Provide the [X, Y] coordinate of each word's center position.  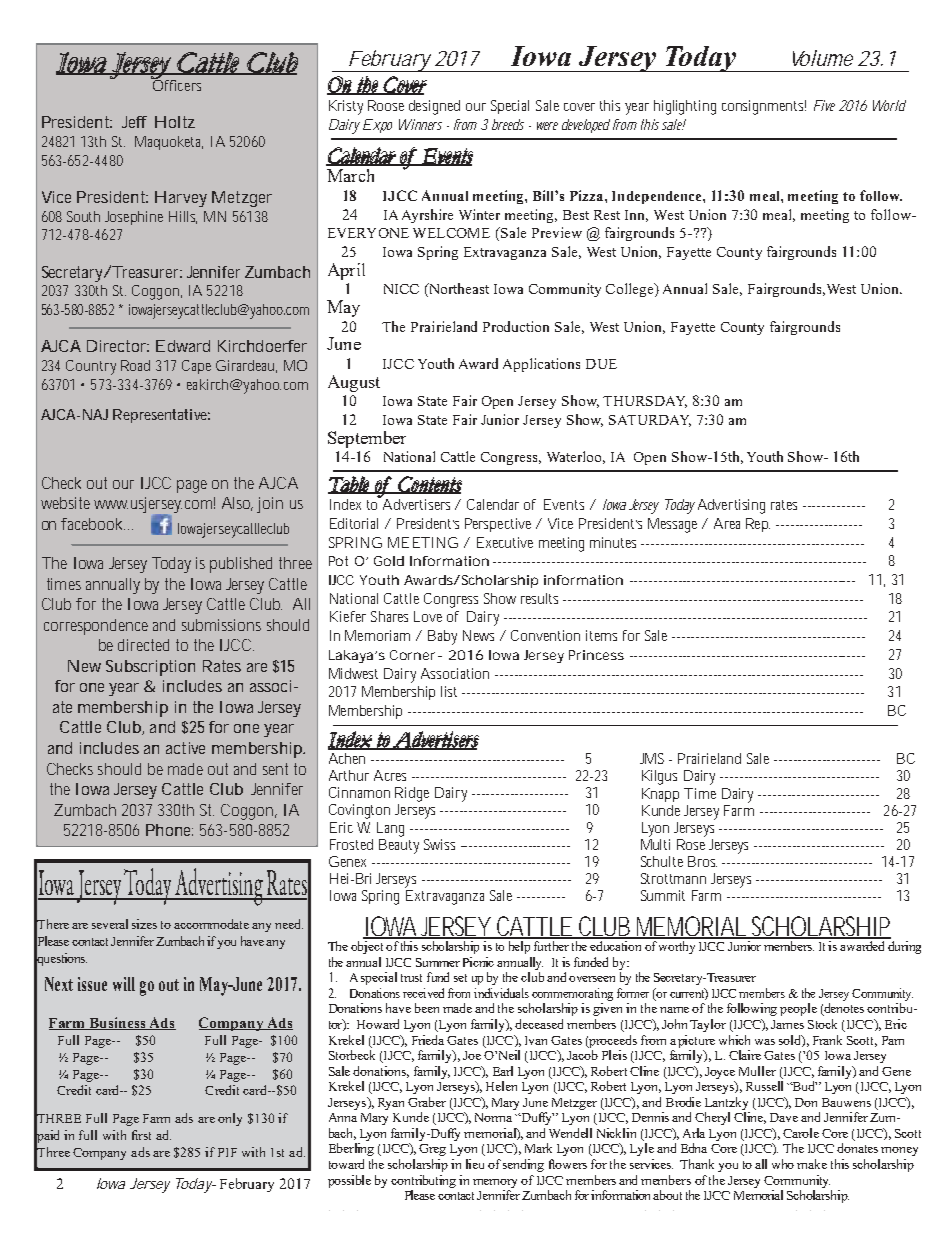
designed [434, 107]
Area [727, 523]
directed [143, 645]
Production [516, 326]
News [478, 635]
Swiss [439, 844]
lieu [475, 1164]
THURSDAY [645, 402]
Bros [702, 861]
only [230, 1119]
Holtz [175, 122]
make [812, 1164]
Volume [823, 58]
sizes [144, 924]
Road [135, 365]
